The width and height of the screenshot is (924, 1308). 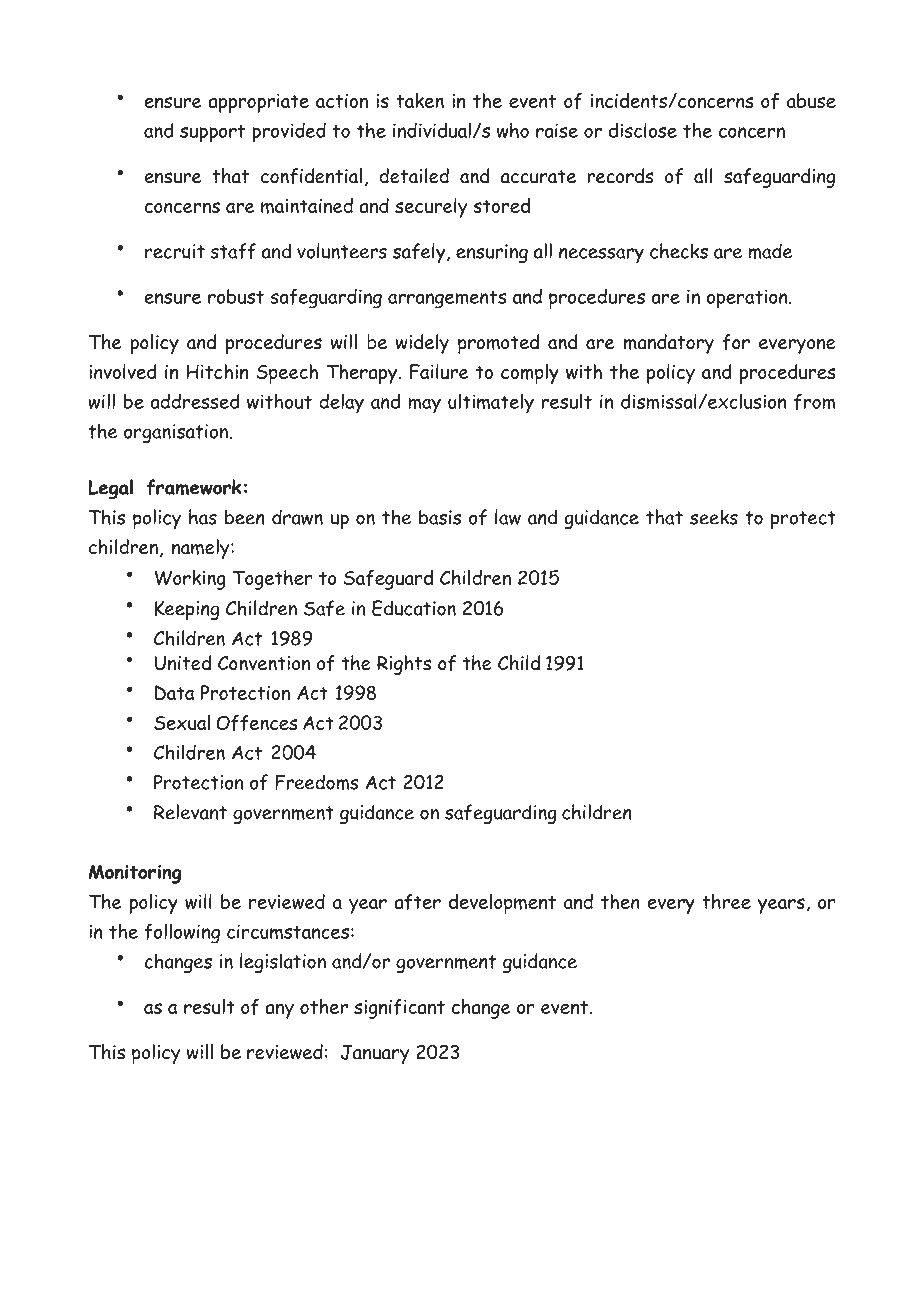 What do you see at coordinates (279, 1011) in the screenshot?
I see `any` at bounding box center [279, 1011].
